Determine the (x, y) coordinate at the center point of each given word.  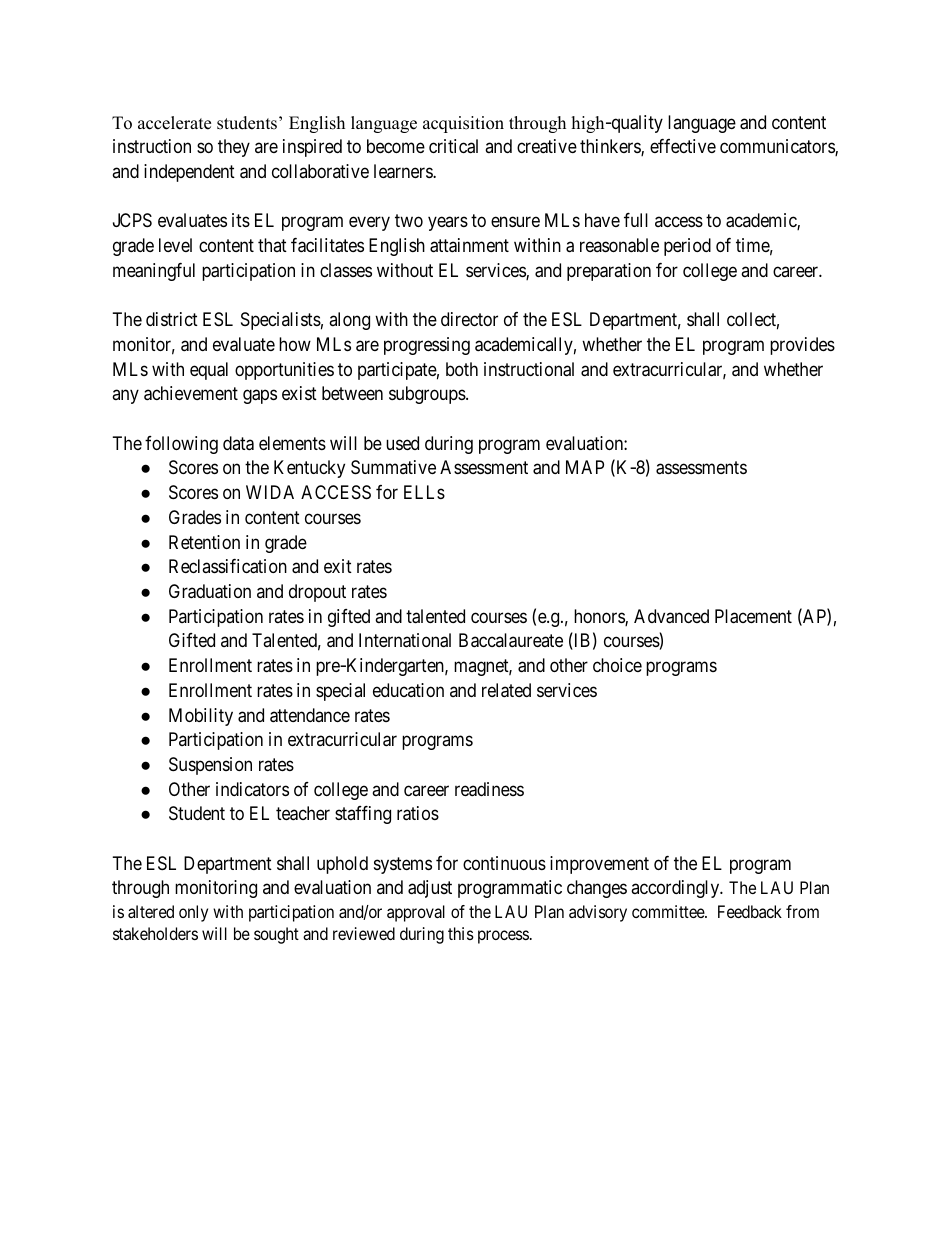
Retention (204, 542)
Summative (393, 467)
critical (453, 146)
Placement (753, 616)
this (461, 933)
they (234, 148)
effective (683, 146)
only (193, 913)
